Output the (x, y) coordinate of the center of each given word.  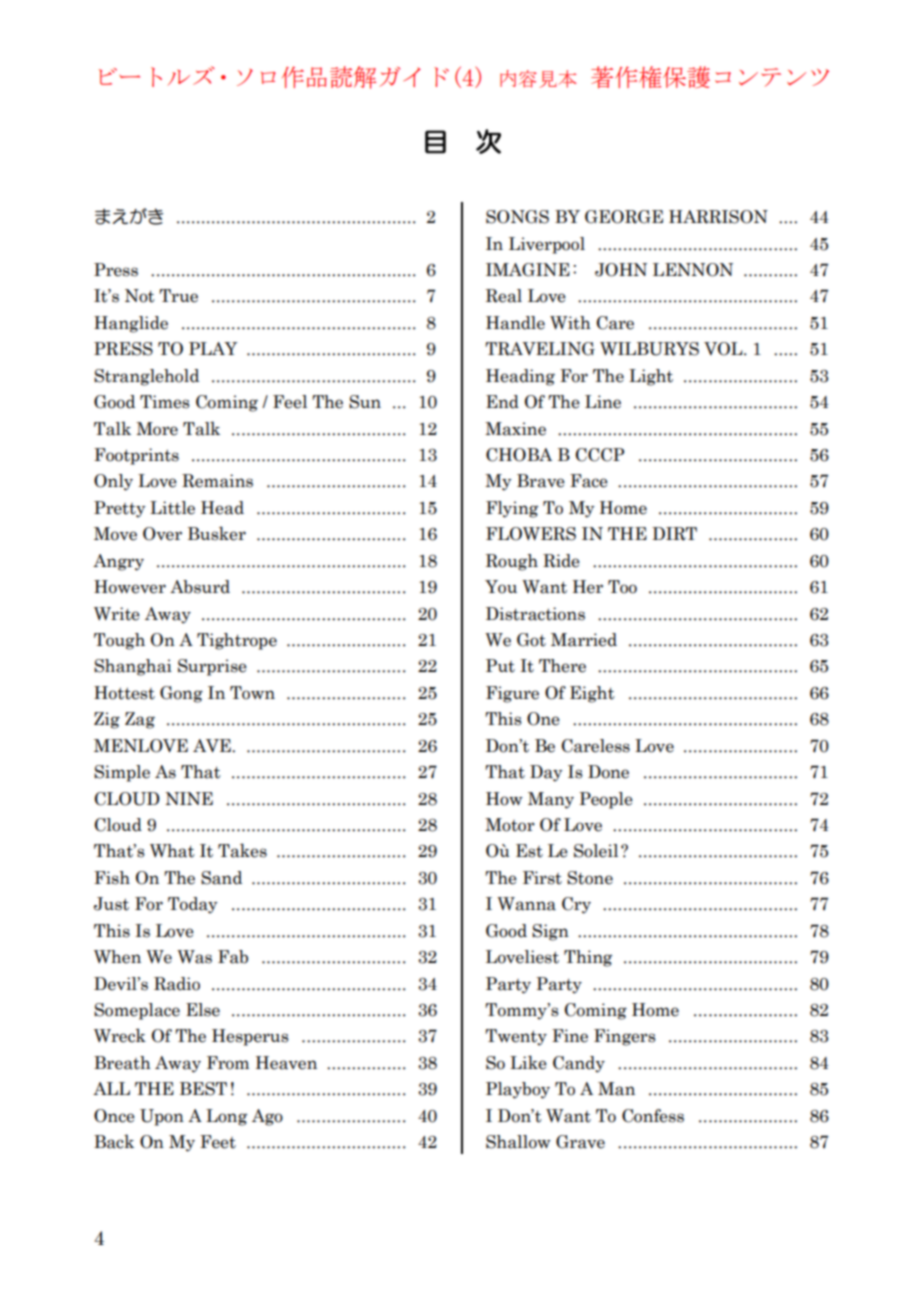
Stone (590, 878)
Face (589, 481)
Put (500, 666)
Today (193, 905)
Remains (217, 481)
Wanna (526, 904)
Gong (181, 694)
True (178, 296)
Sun (365, 402)
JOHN (621, 270)
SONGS (517, 217)
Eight (592, 694)
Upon (162, 1117)
